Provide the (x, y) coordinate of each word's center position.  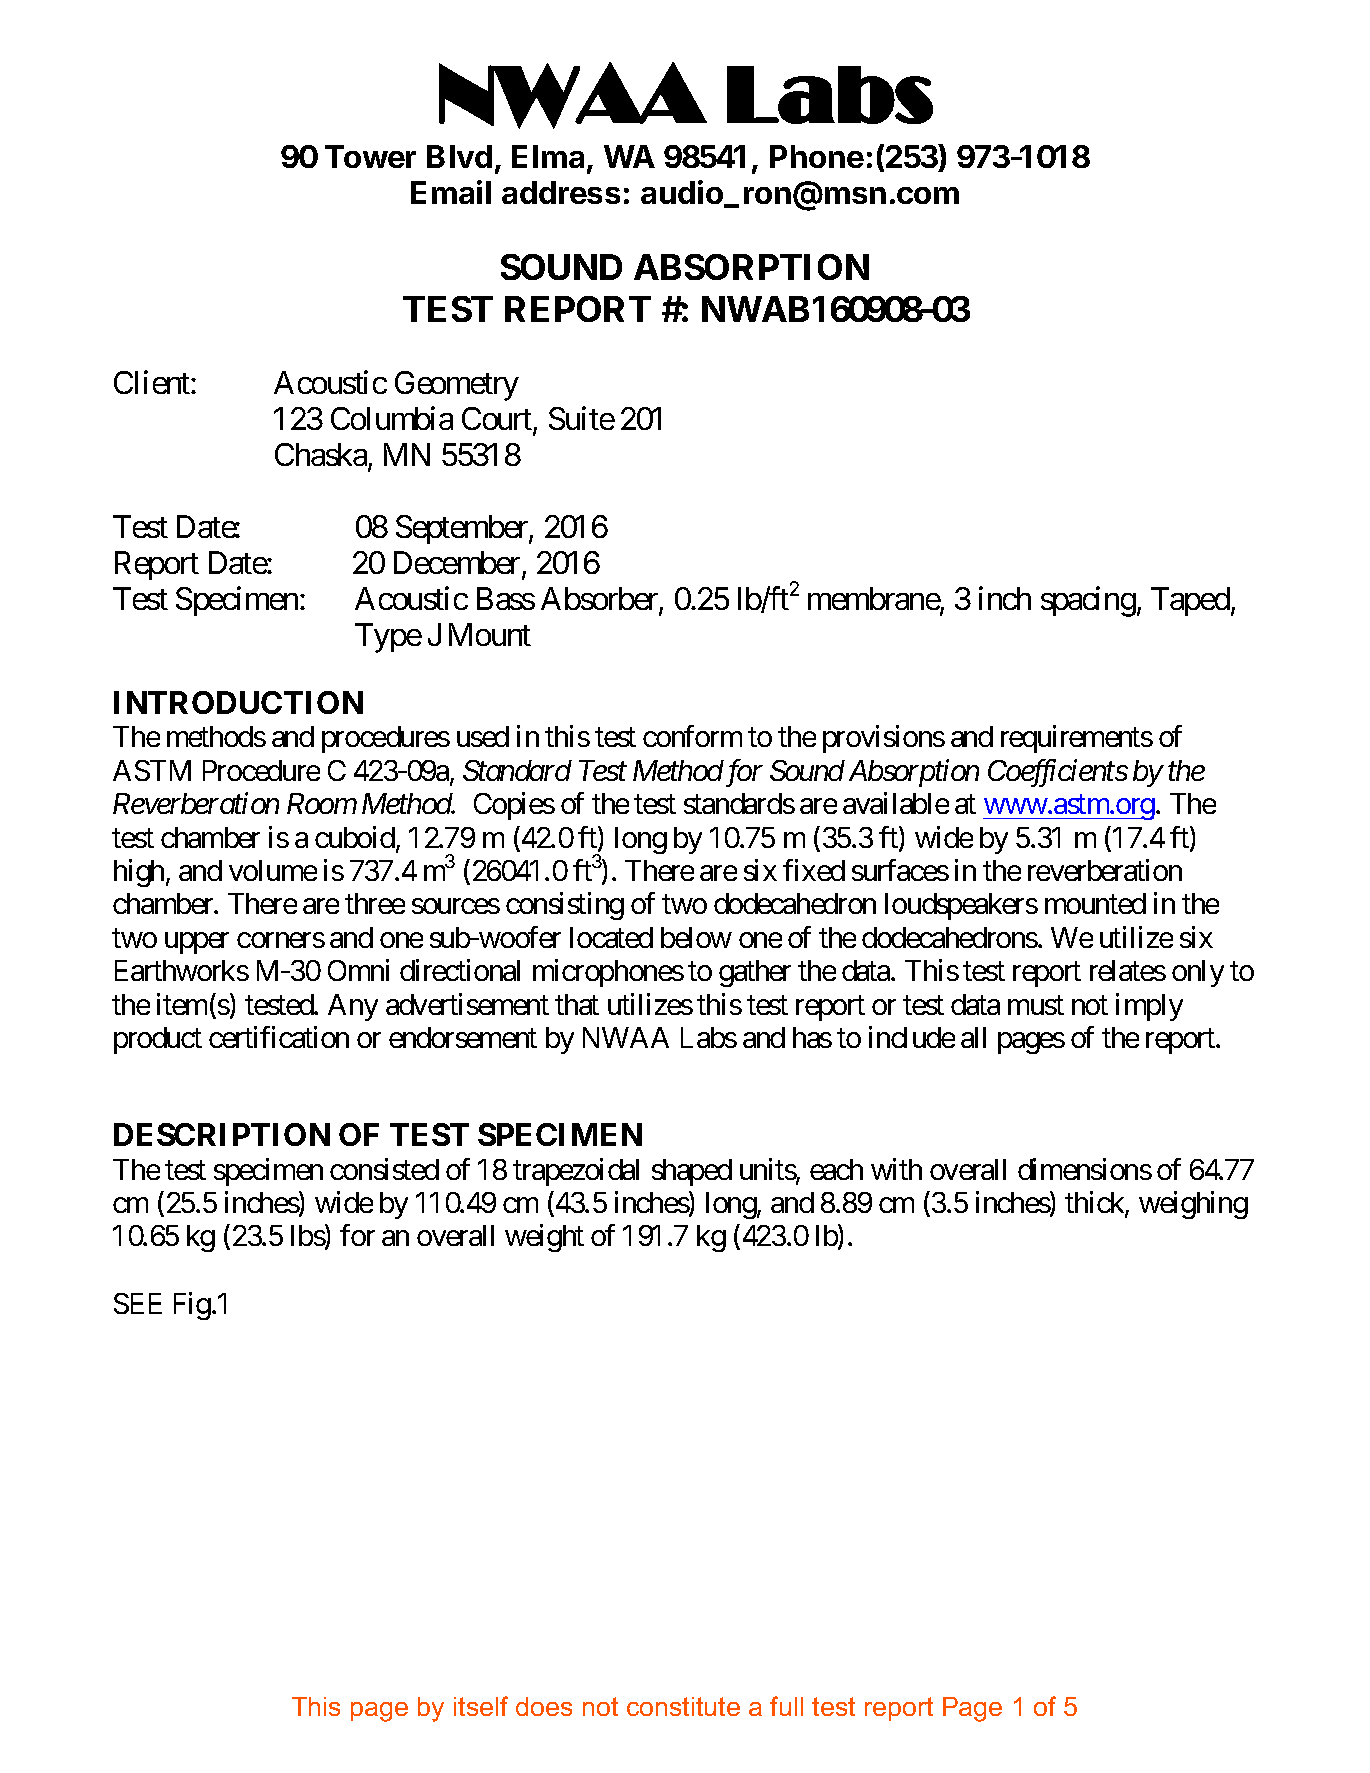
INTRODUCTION (238, 702)
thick (1095, 1203)
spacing (1088, 602)
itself (481, 1706)
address (561, 192)
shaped (692, 1172)
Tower (370, 156)
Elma (548, 156)
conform (692, 736)
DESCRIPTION (222, 1134)
